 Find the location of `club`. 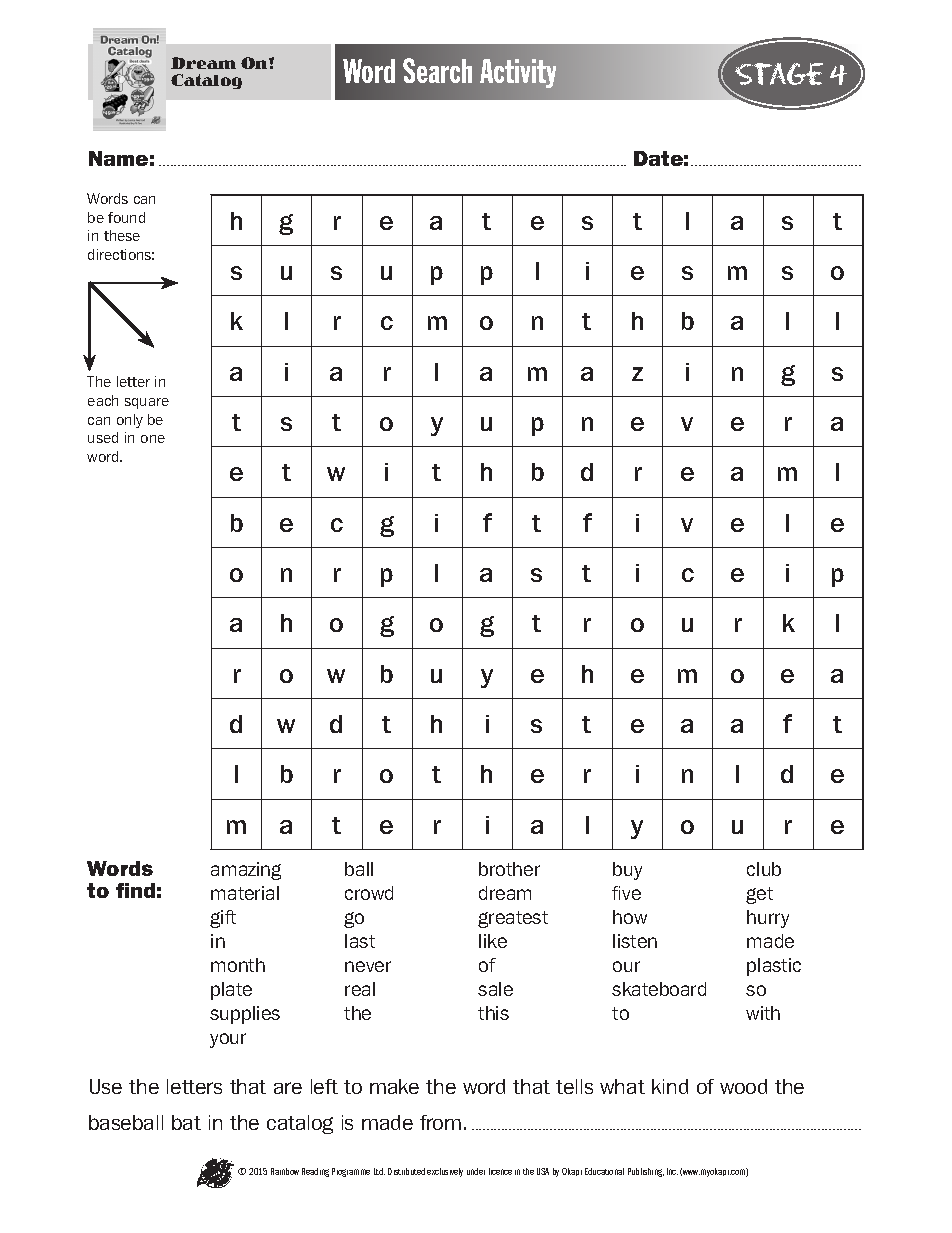

club is located at coordinates (764, 869).
